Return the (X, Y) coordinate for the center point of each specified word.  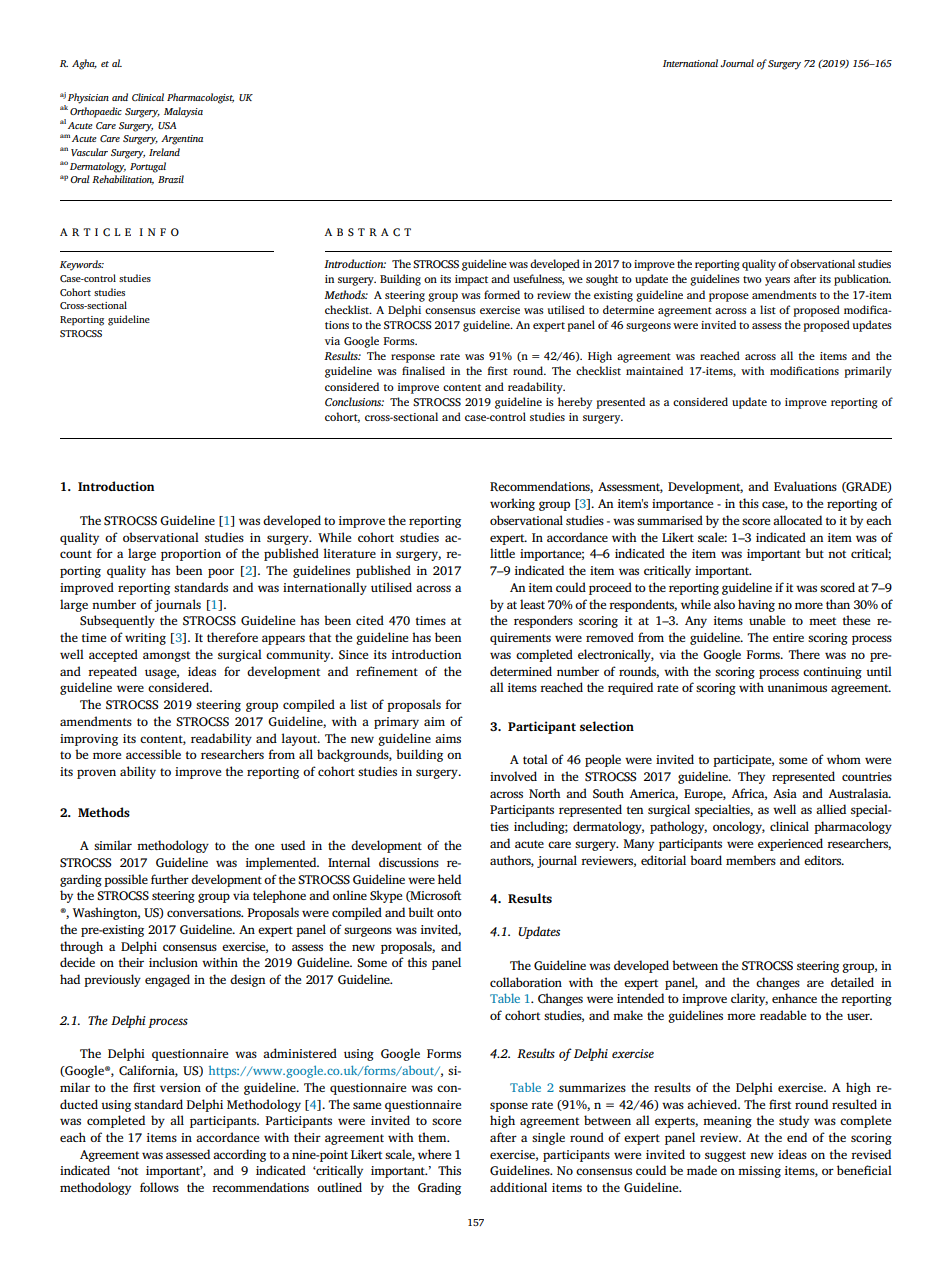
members (751, 860)
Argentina (182, 140)
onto (449, 913)
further (170, 879)
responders (543, 621)
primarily (868, 372)
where (434, 1154)
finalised (423, 370)
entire (788, 637)
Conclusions (354, 401)
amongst (166, 656)
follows (159, 1187)
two (752, 279)
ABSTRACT (367, 232)
